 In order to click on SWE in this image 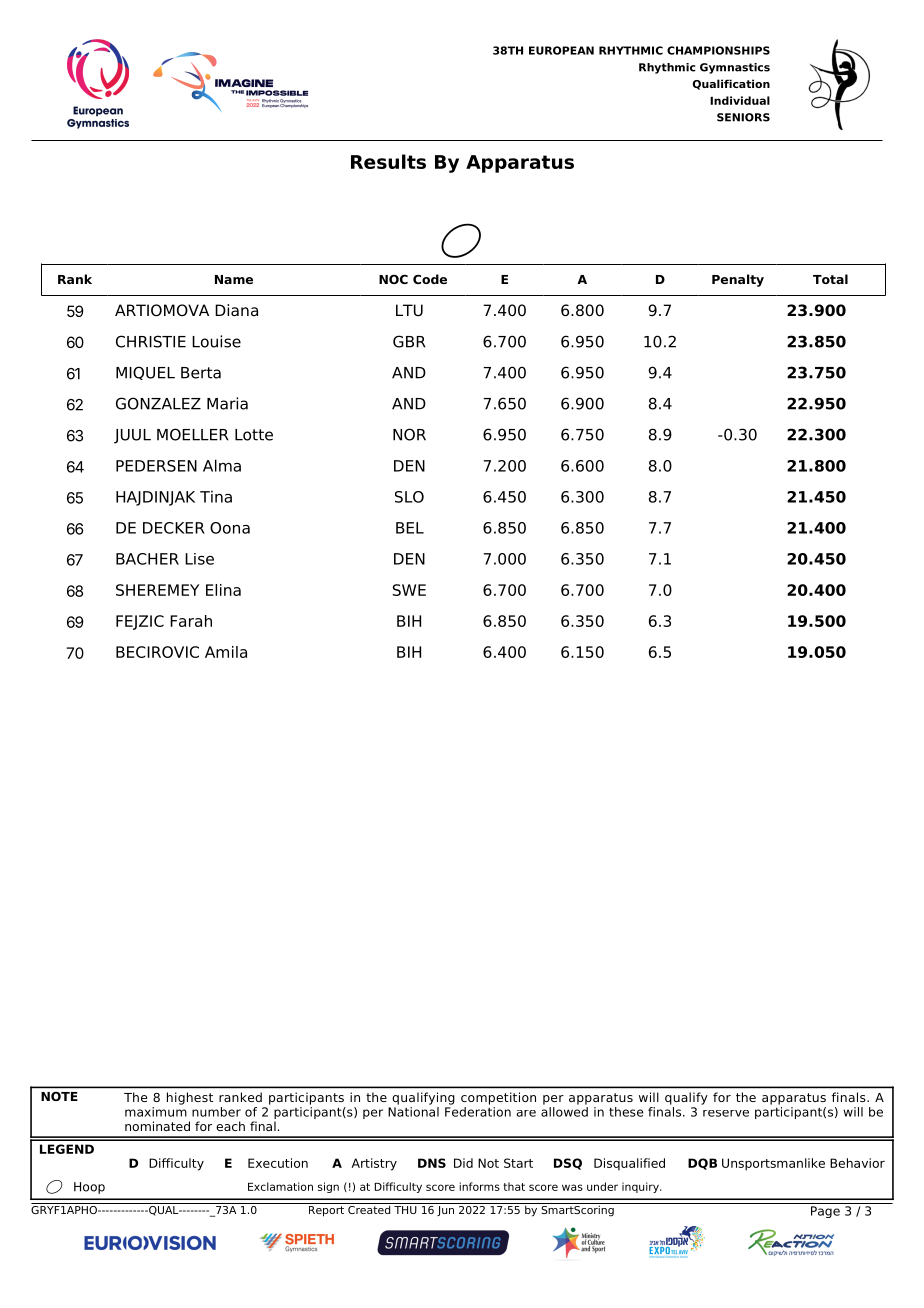, I will do `click(409, 590)`.
